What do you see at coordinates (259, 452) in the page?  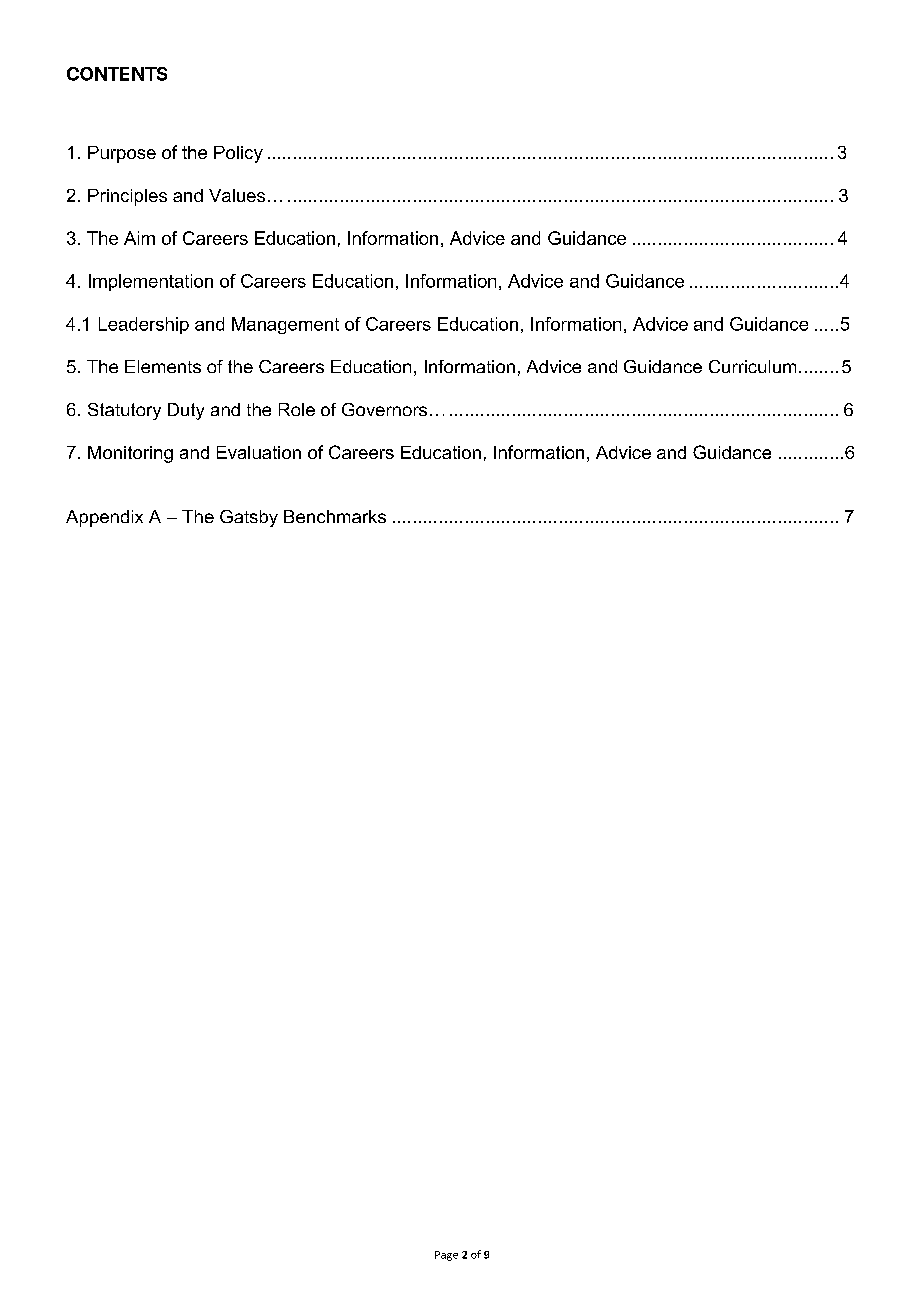 I see `Evaluation` at bounding box center [259, 452].
